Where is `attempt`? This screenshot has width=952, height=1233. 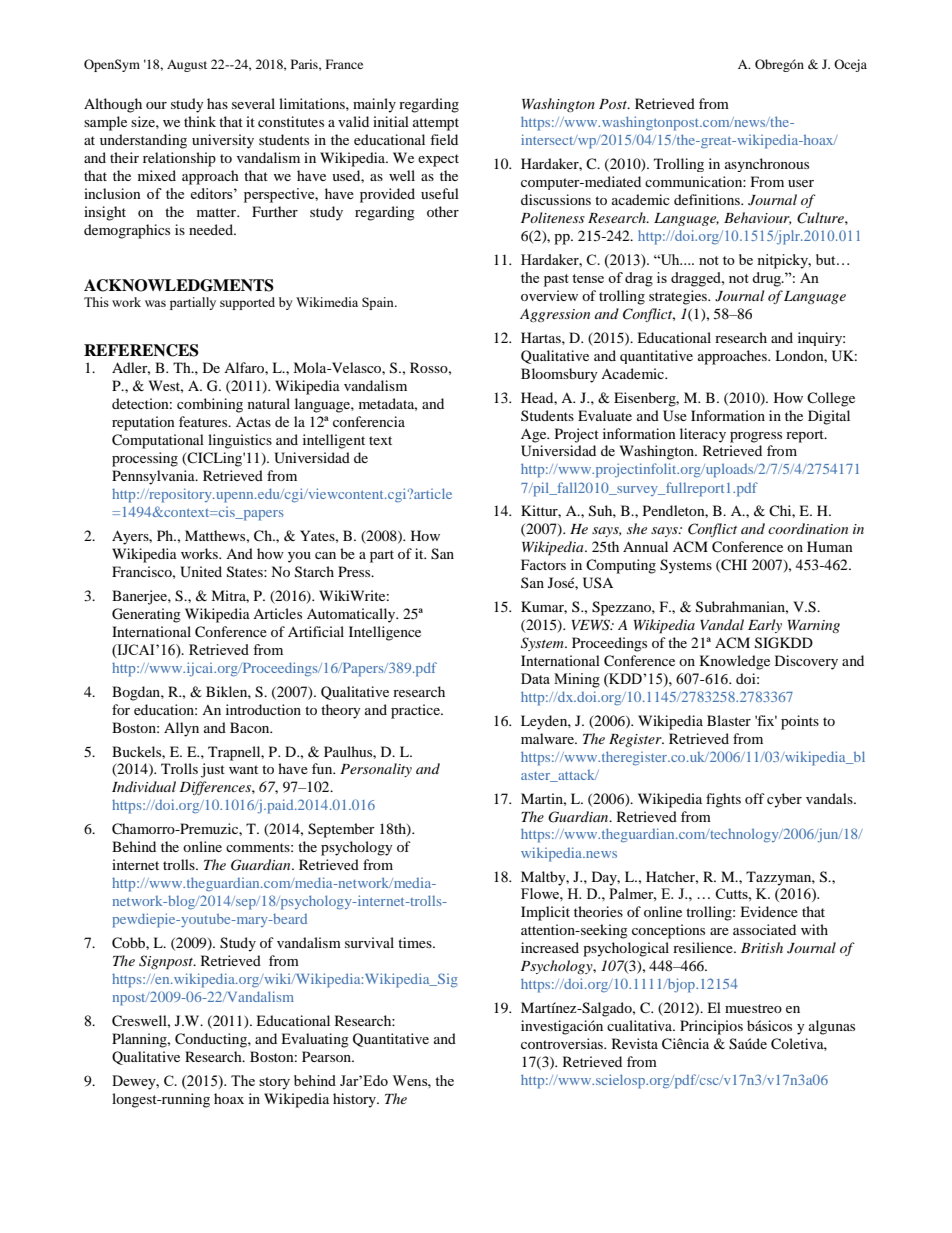
attempt is located at coordinates (436, 124).
